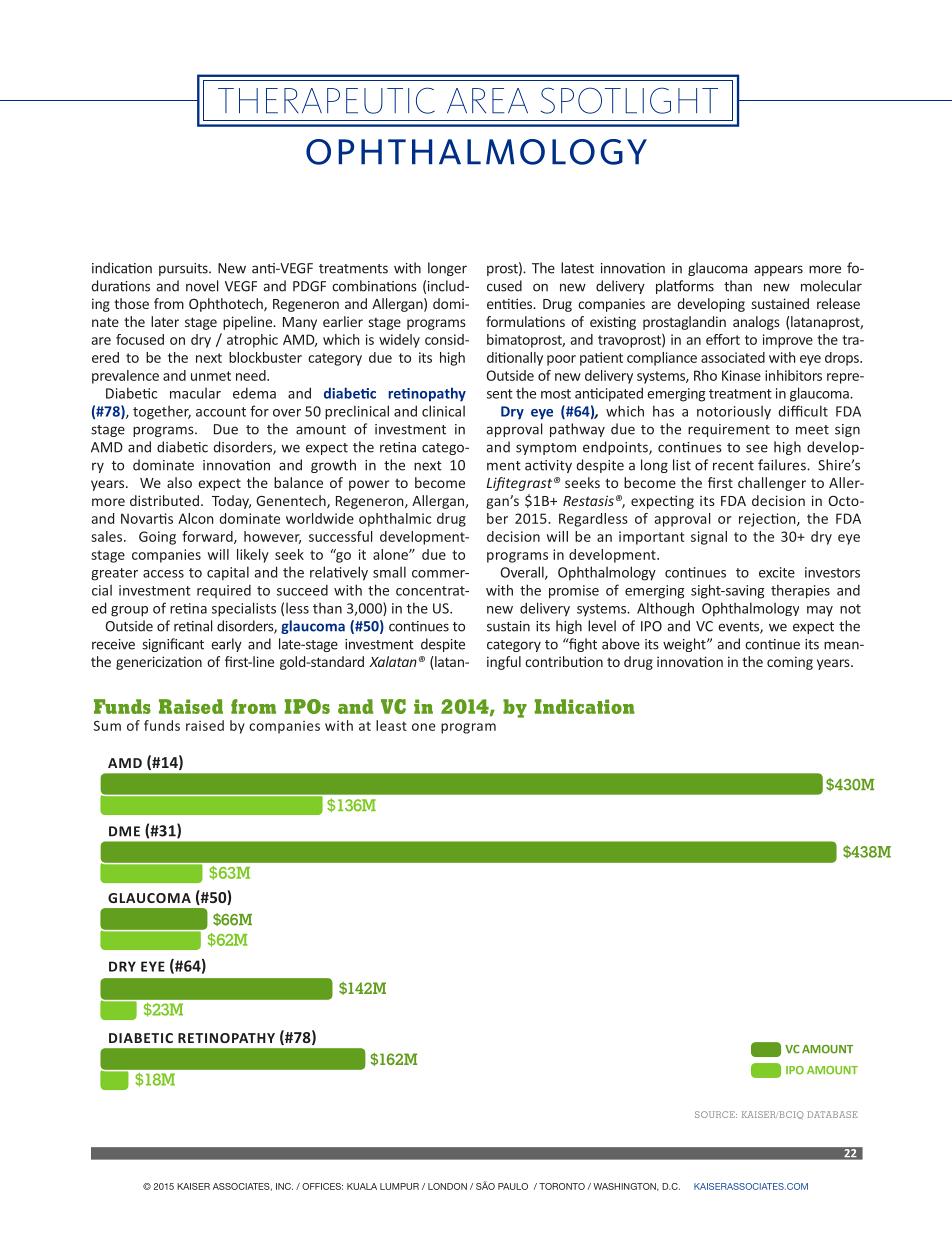 Image resolution: width=952 pixels, height=1233 pixels. What do you see at coordinates (832, 1114) in the page?
I see `DATABASE` at bounding box center [832, 1114].
